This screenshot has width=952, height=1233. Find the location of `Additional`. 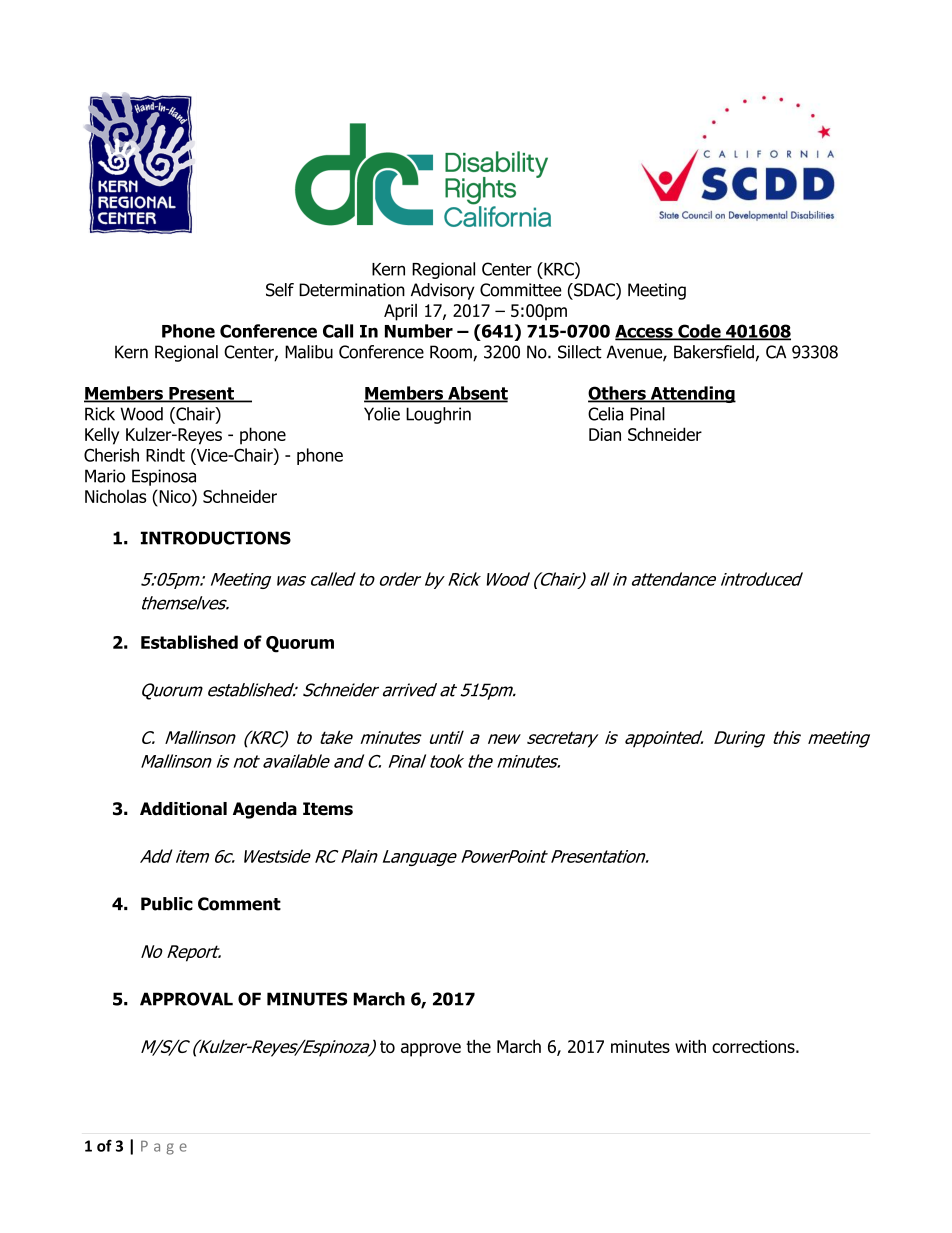

Additional is located at coordinates (183, 809).
